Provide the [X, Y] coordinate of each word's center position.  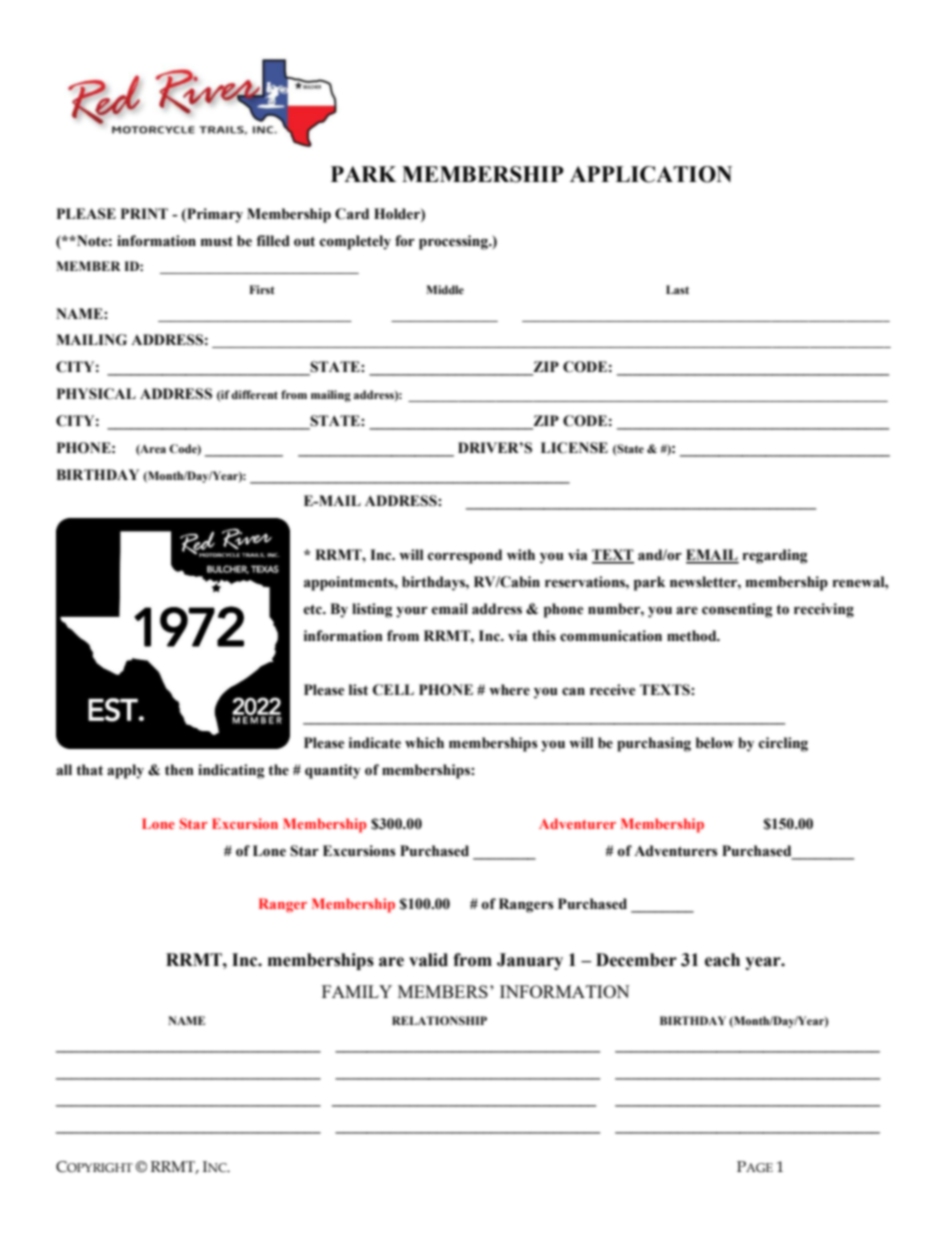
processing [454, 242]
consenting [737, 610]
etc [314, 609]
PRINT [144, 213]
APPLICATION [651, 174]
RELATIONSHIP [439, 1020]
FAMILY [357, 991]
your [412, 612]
